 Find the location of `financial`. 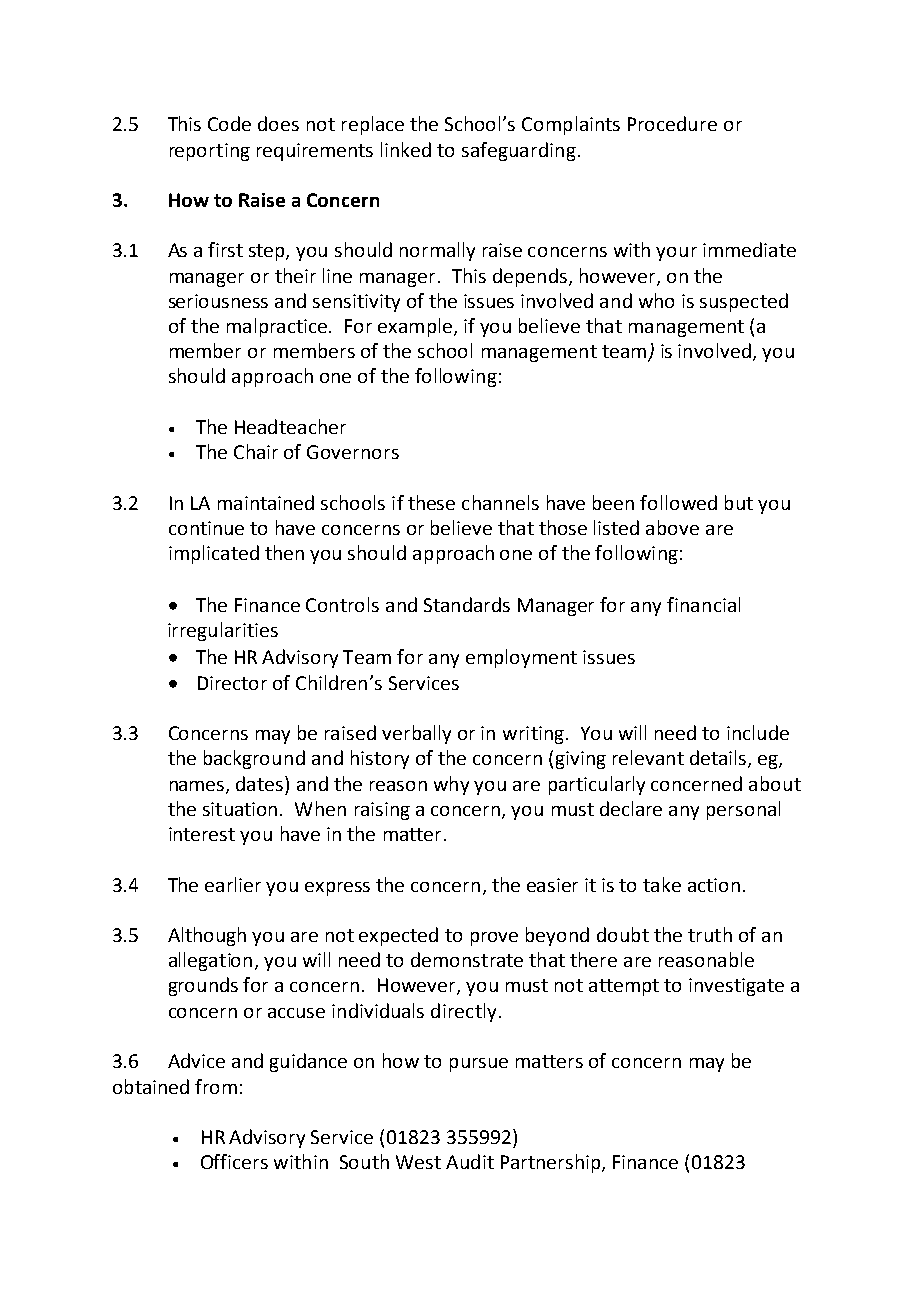

financial is located at coordinates (703, 604).
